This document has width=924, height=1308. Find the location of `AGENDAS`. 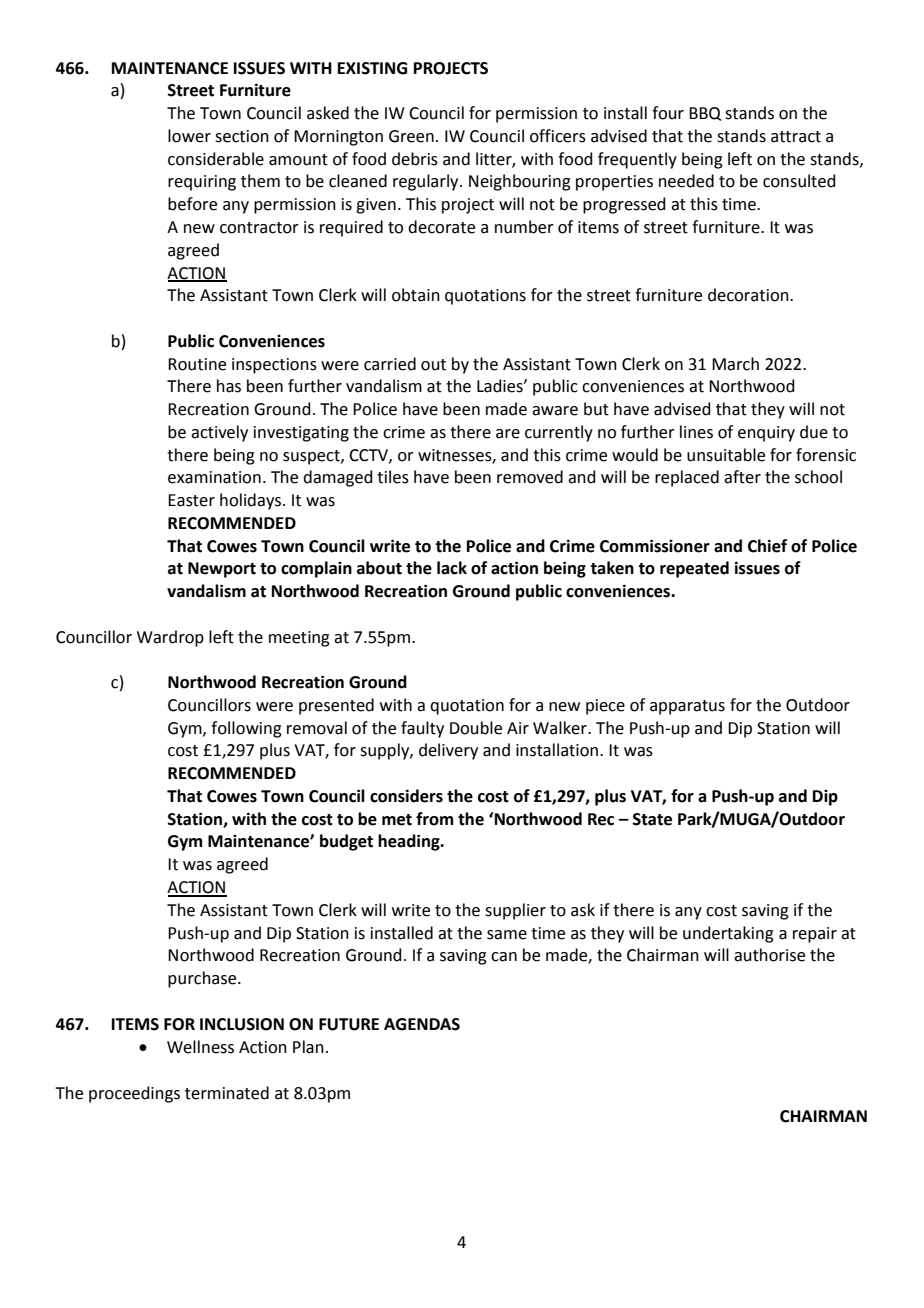

AGENDAS is located at coordinates (422, 1024).
